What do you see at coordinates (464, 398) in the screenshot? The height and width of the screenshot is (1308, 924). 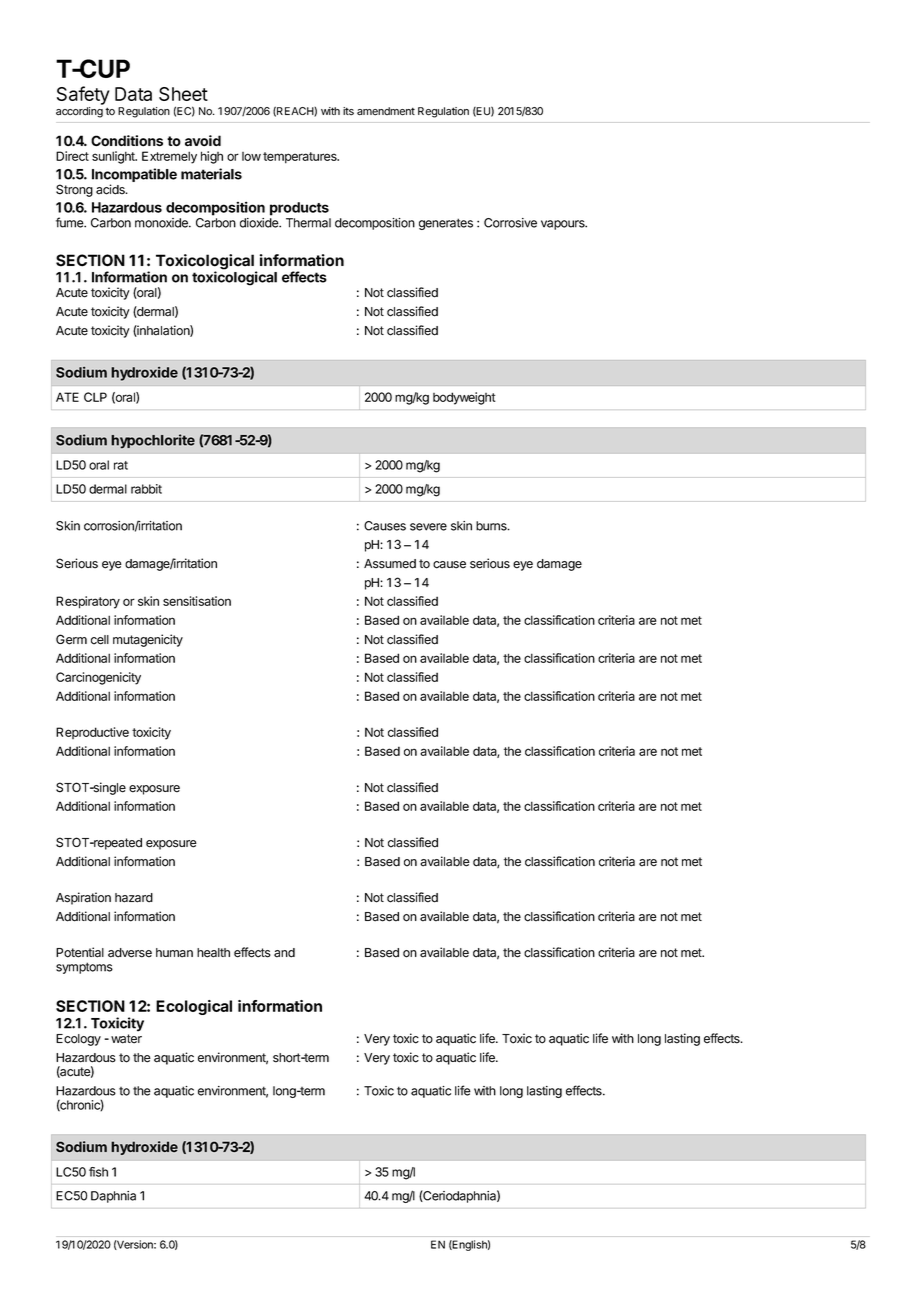 I see `bodyweight` at bounding box center [464, 398].
